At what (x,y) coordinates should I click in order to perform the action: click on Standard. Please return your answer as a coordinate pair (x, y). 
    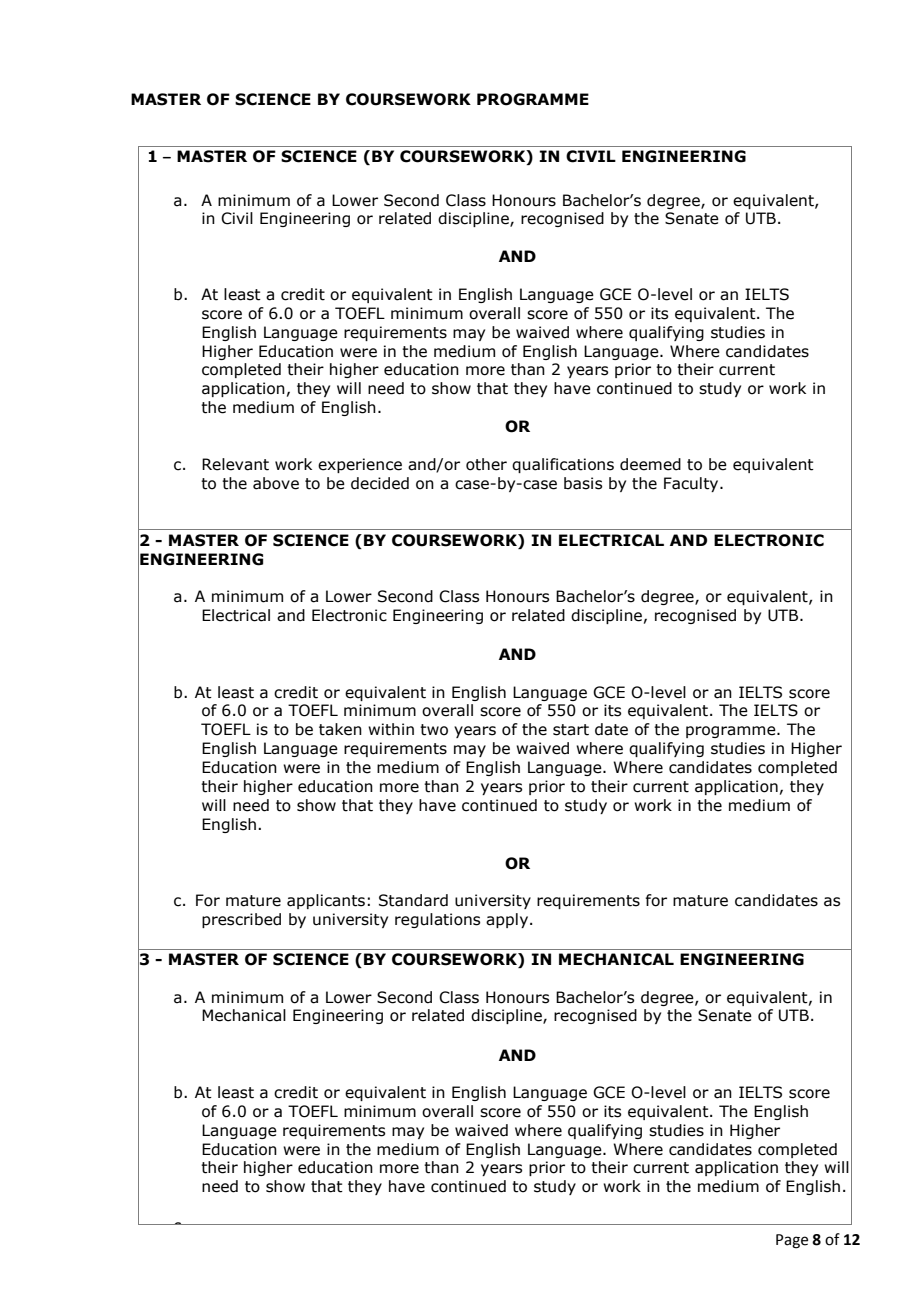
    Looking at the image, I should click on (413, 900).
